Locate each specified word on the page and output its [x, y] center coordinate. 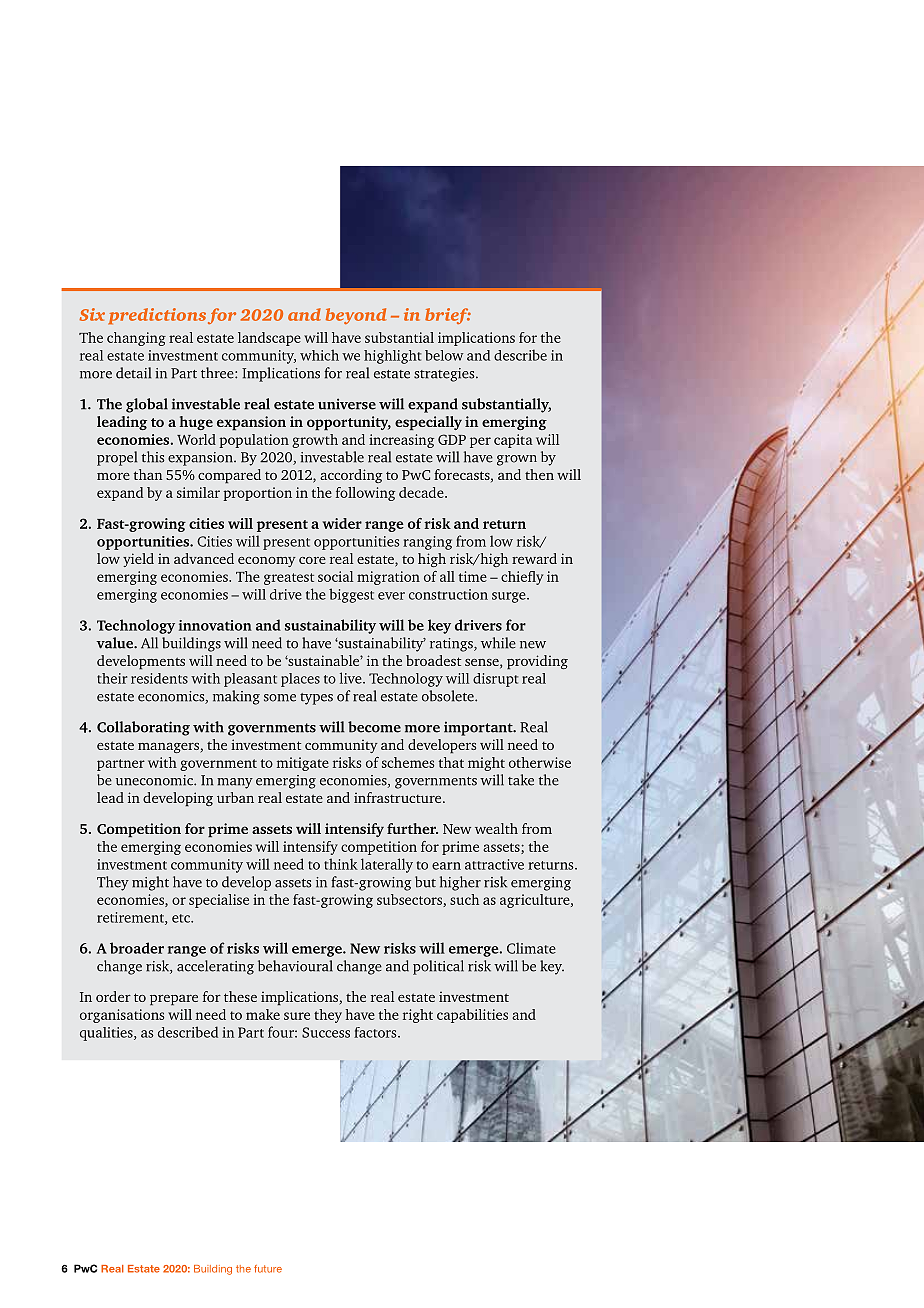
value [115, 643]
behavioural [295, 966]
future [268, 1269]
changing [136, 339]
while [498, 643]
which [319, 355]
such [464, 899]
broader [137, 948]
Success [326, 1032]
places [300, 680]
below [444, 355]
